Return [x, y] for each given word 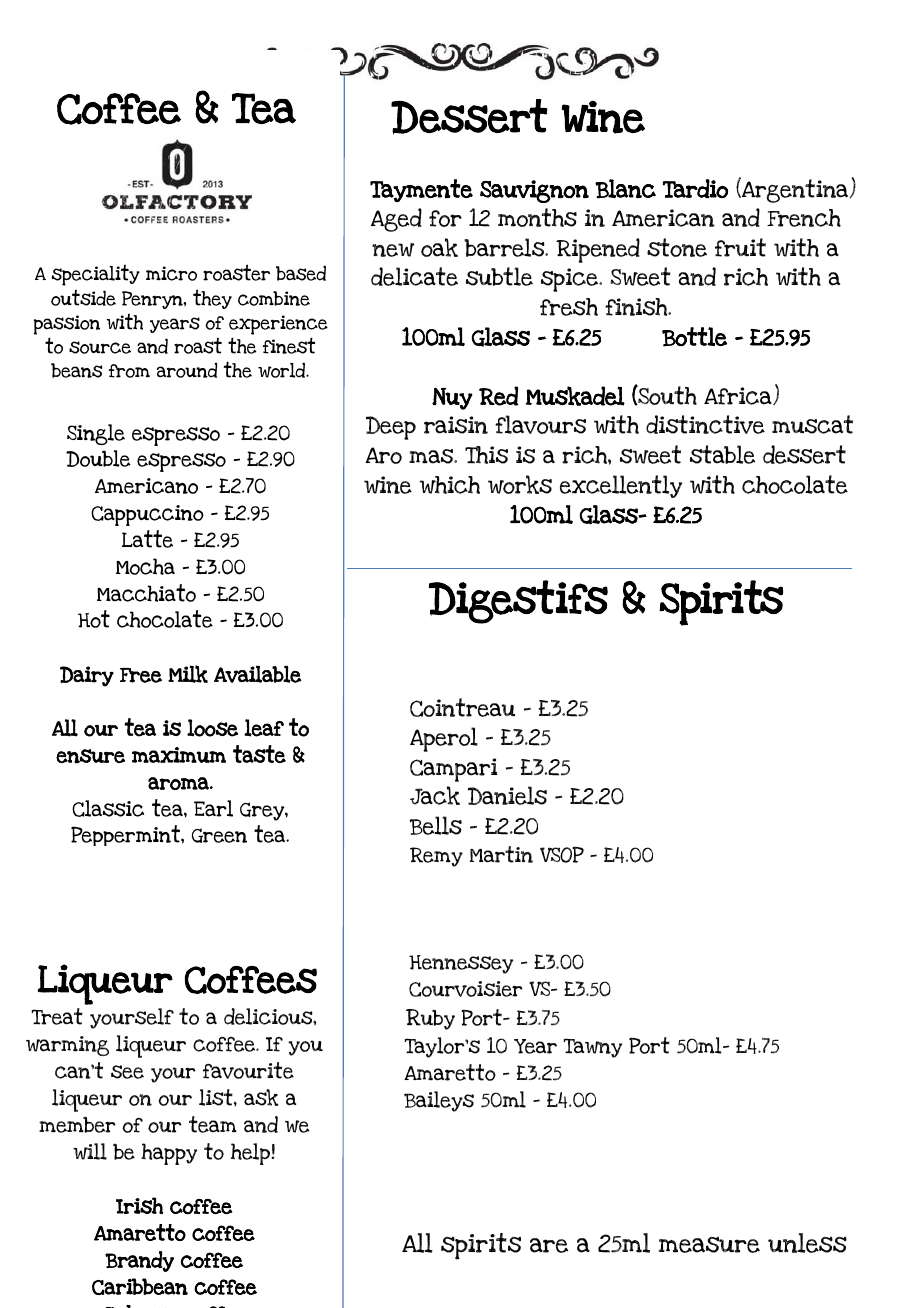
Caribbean [140, 1286]
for [445, 218]
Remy [436, 857]
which [449, 485]
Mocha [145, 566]
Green [219, 835]
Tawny [592, 1048]
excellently [621, 486]
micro [171, 273]
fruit [740, 247]
